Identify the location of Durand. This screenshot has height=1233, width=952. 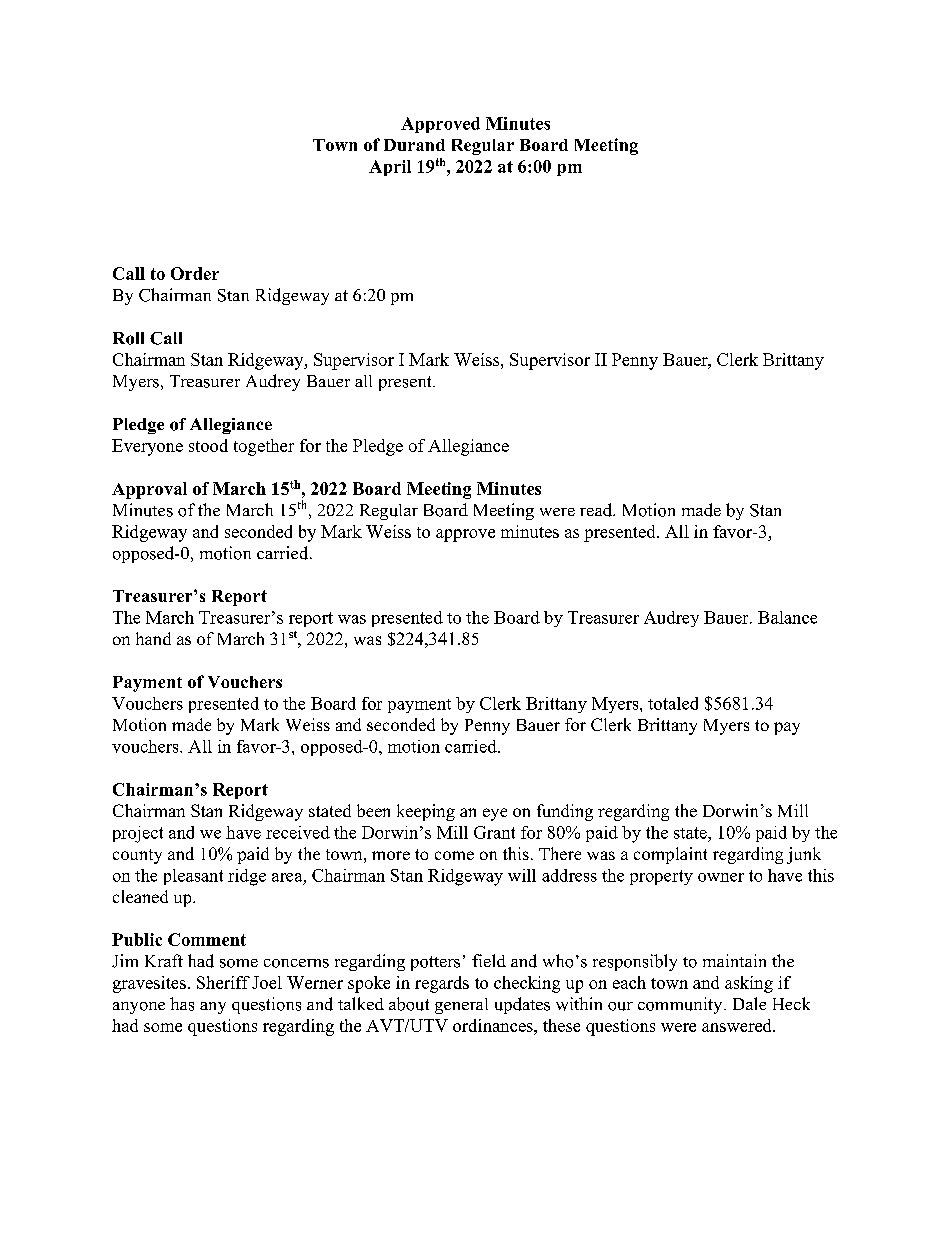
(414, 145).
